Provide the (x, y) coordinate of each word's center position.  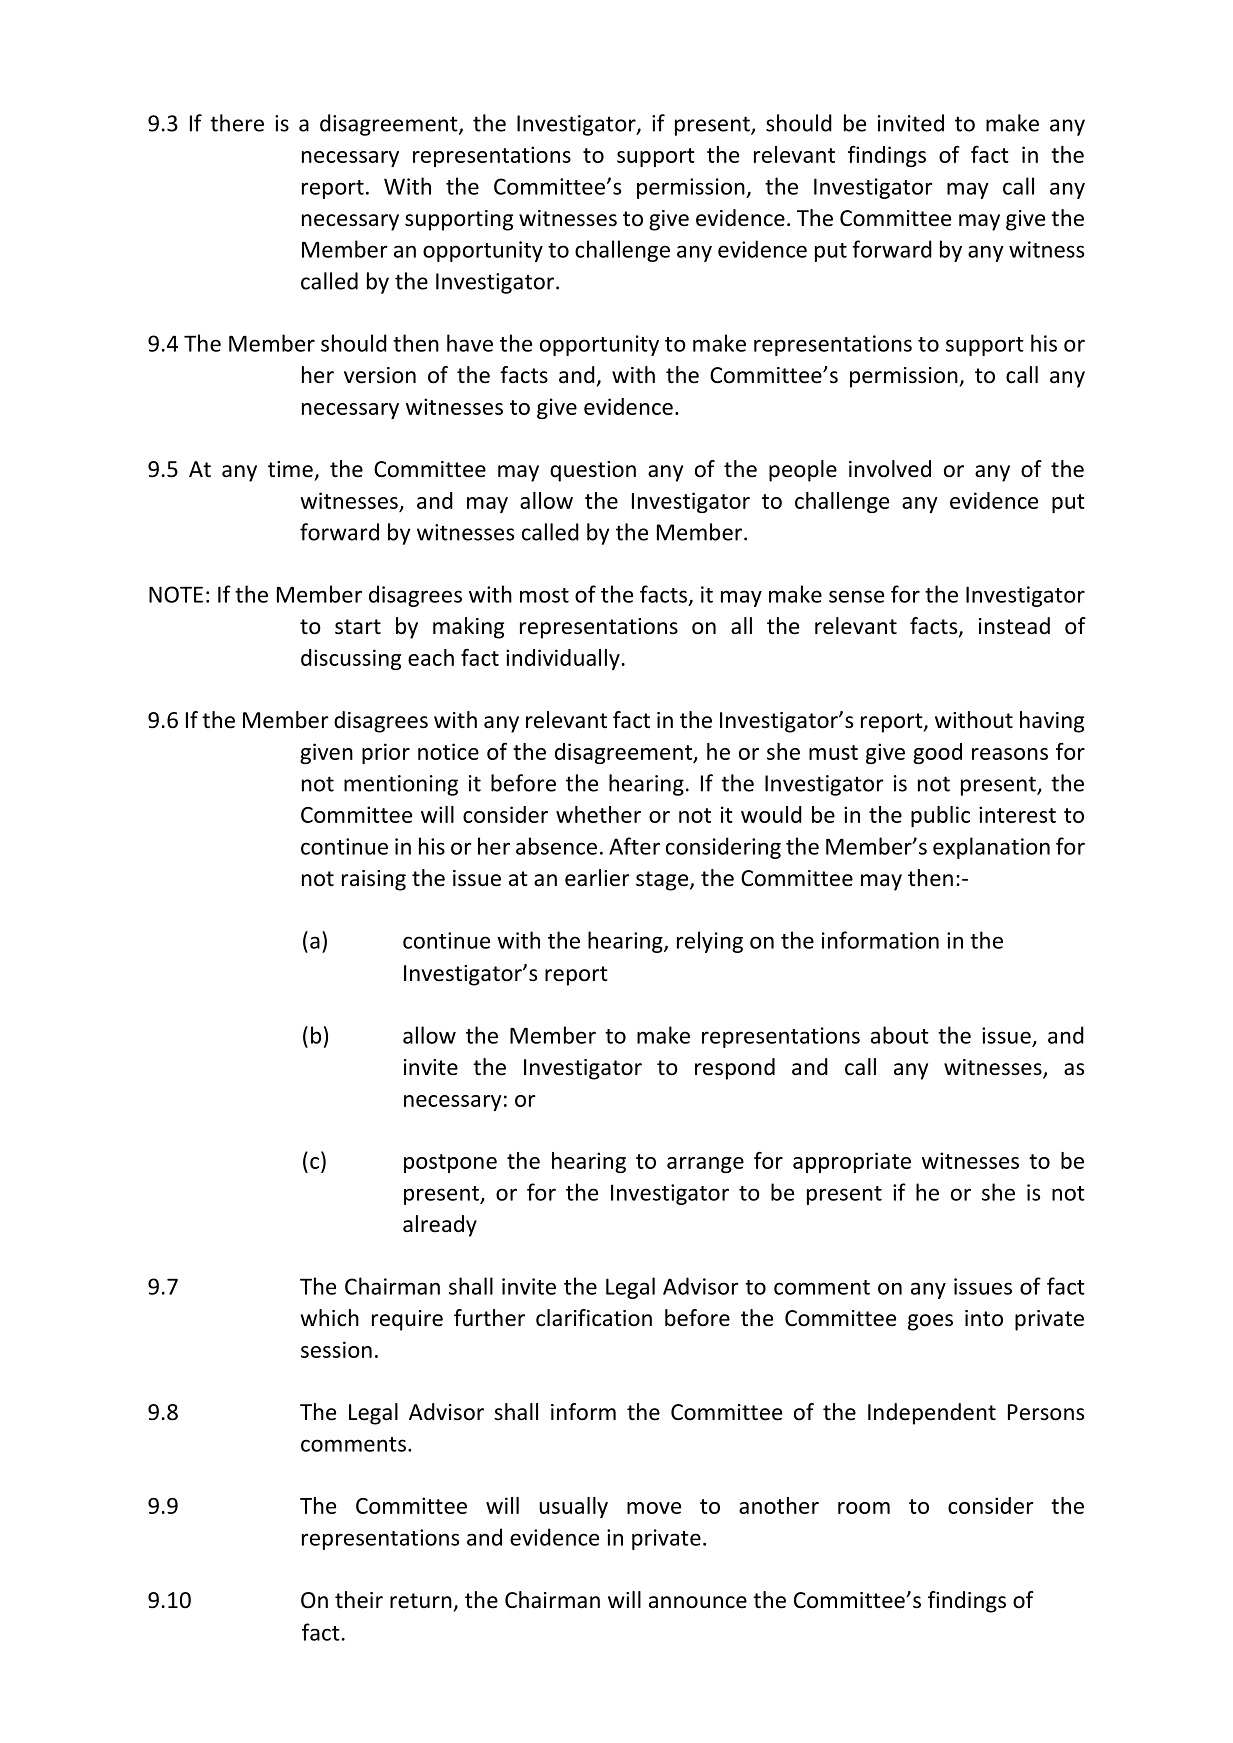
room (864, 1508)
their (359, 1600)
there (237, 123)
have (470, 343)
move (654, 1508)
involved (890, 469)
